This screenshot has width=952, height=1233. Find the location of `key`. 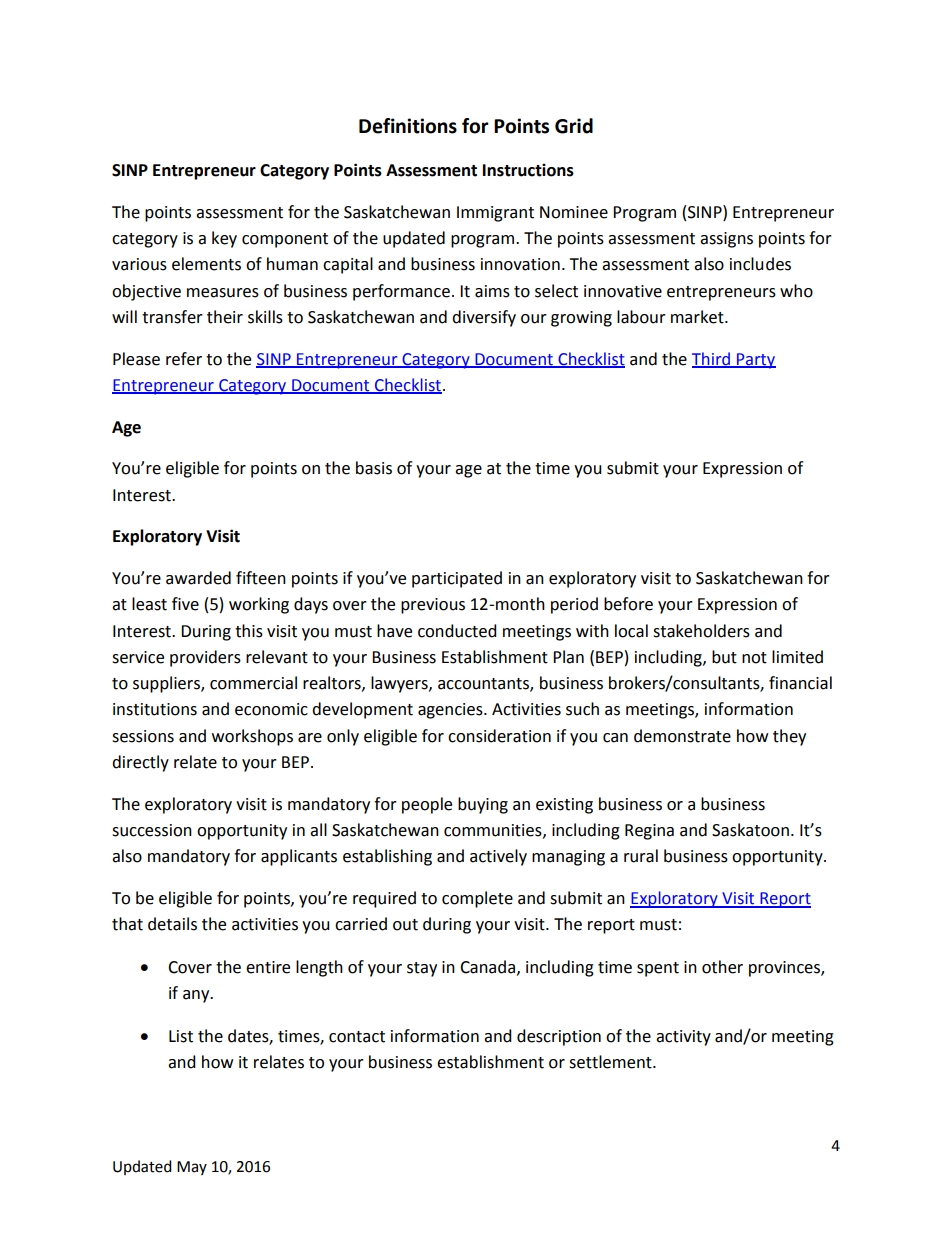

key is located at coordinates (224, 239).
